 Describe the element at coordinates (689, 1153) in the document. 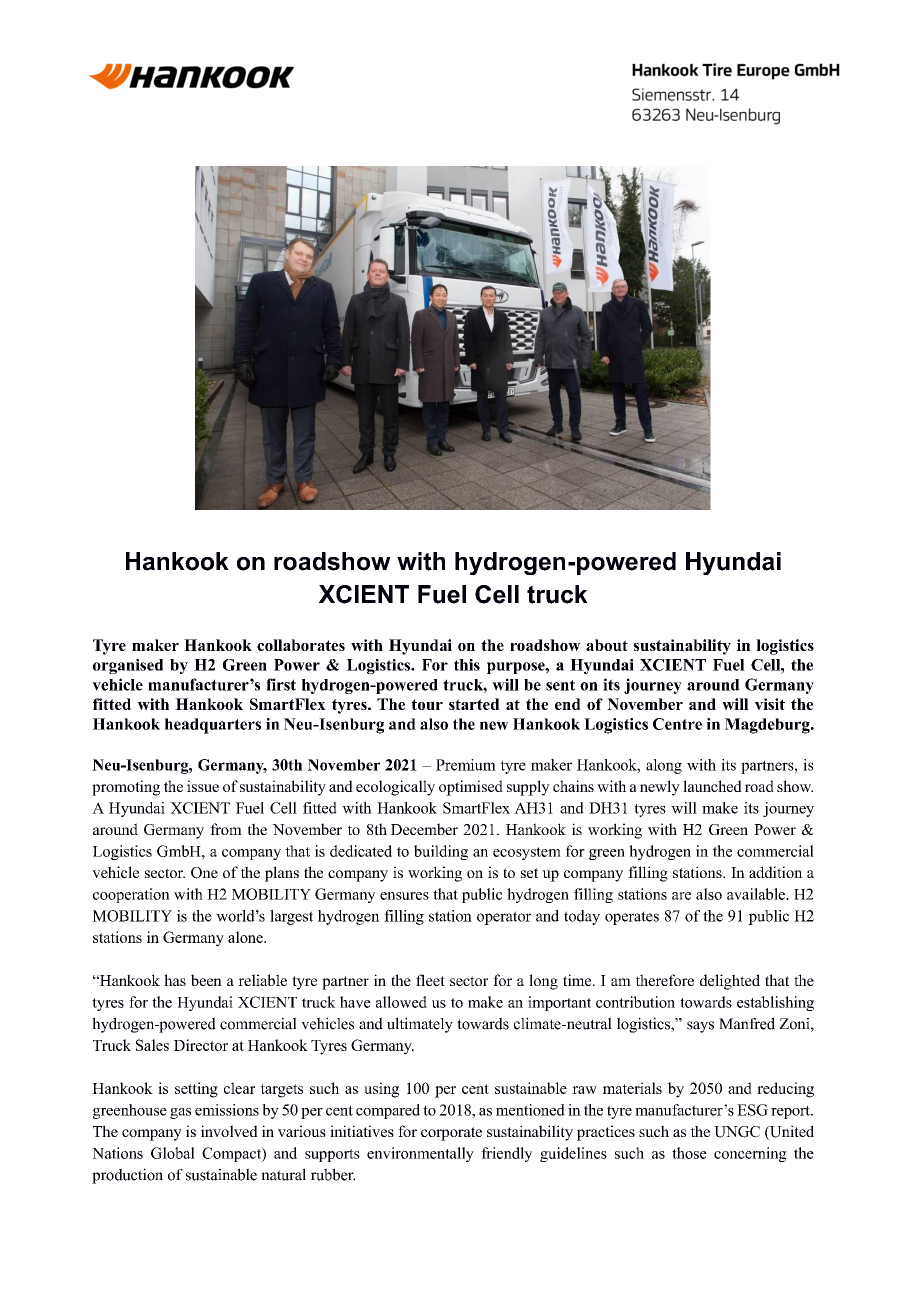

I see `those` at that location.
